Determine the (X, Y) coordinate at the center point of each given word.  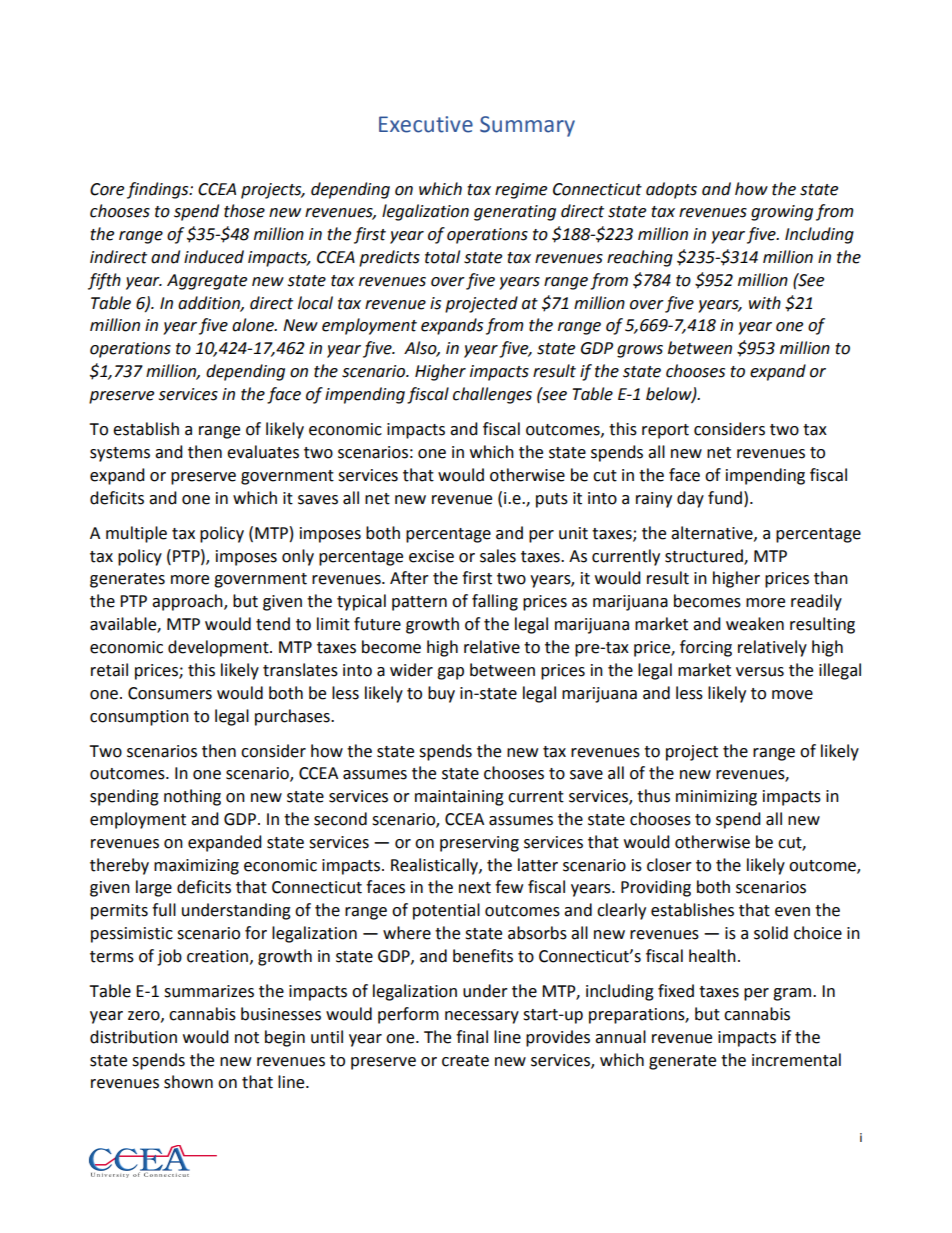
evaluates (263, 452)
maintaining (459, 798)
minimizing (716, 798)
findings (159, 190)
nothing (192, 797)
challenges (492, 395)
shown (188, 1082)
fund (726, 498)
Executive (426, 124)
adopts (671, 190)
